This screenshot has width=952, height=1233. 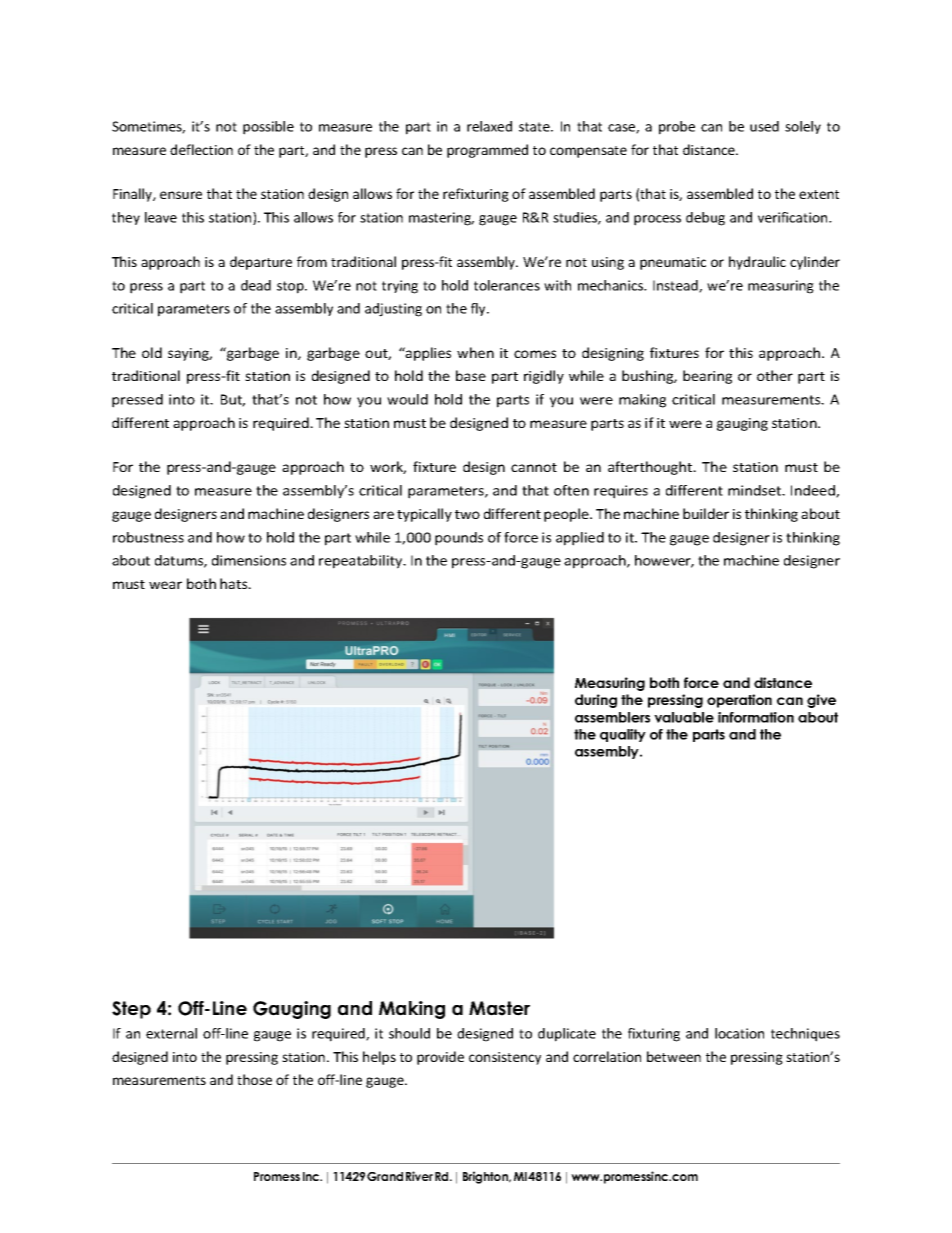 What do you see at coordinates (201, 149) in the screenshot?
I see `deflection` at bounding box center [201, 149].
